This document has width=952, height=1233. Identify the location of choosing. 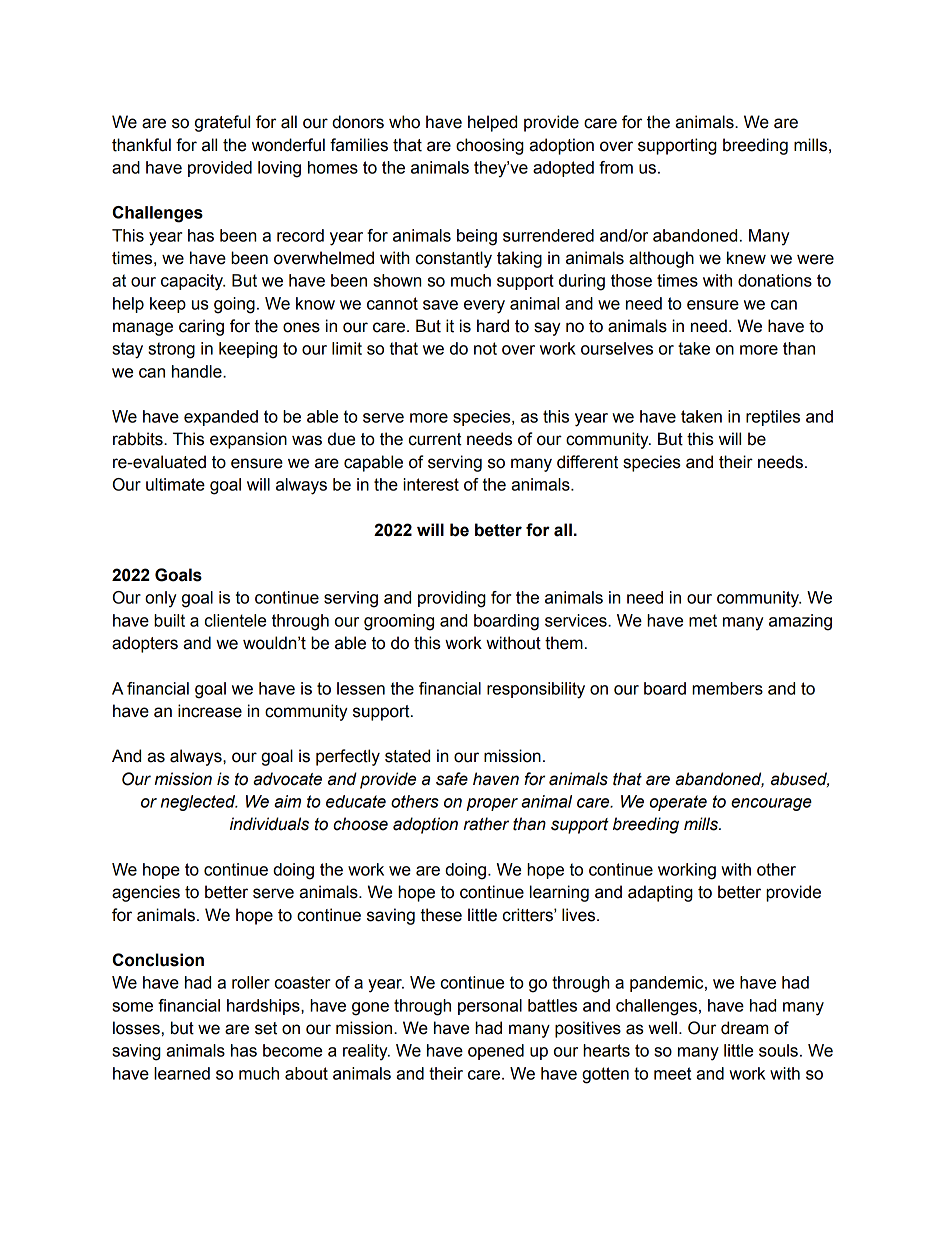
(490, 146).
